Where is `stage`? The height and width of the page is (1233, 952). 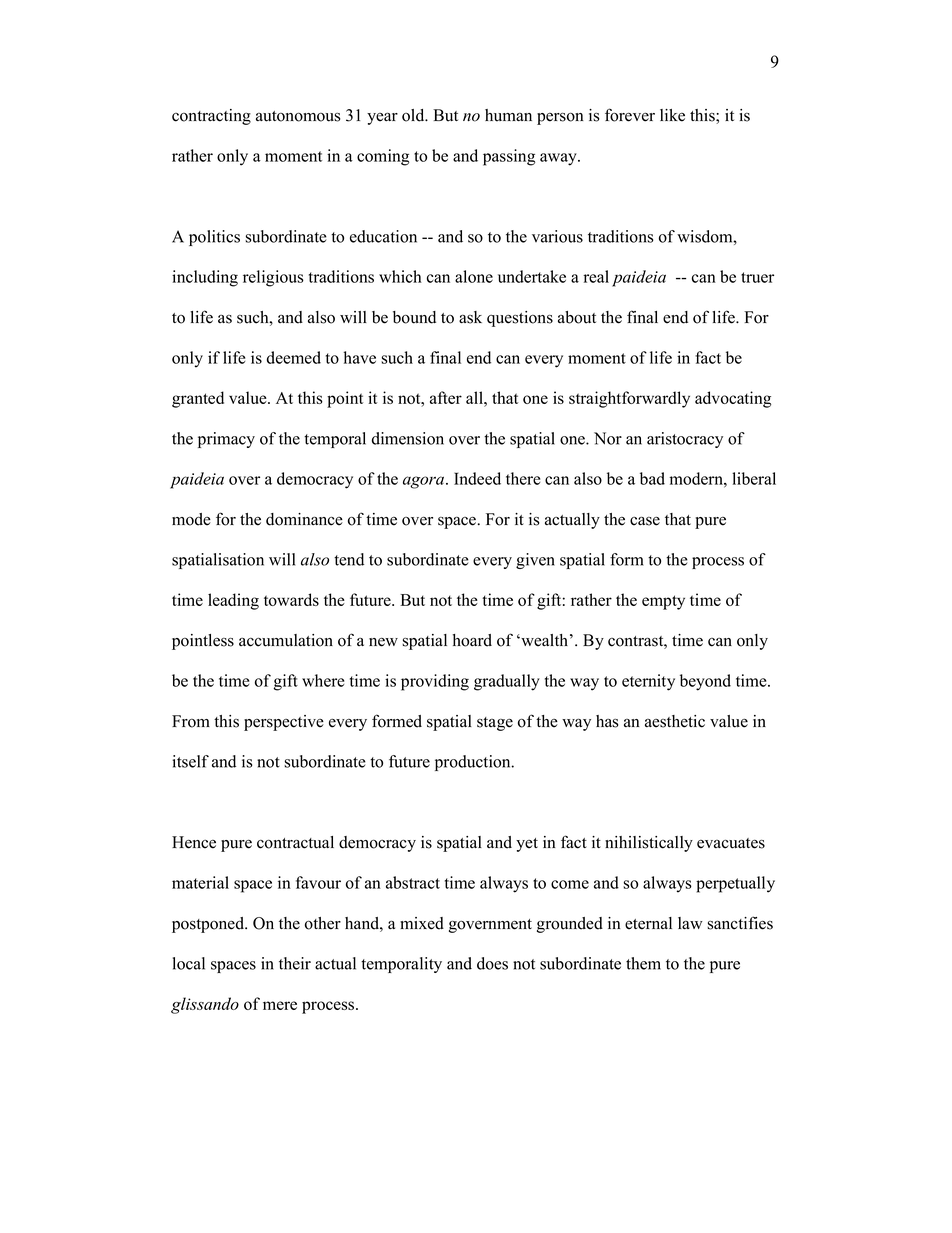 stage is located at coordinates (495, 724).
